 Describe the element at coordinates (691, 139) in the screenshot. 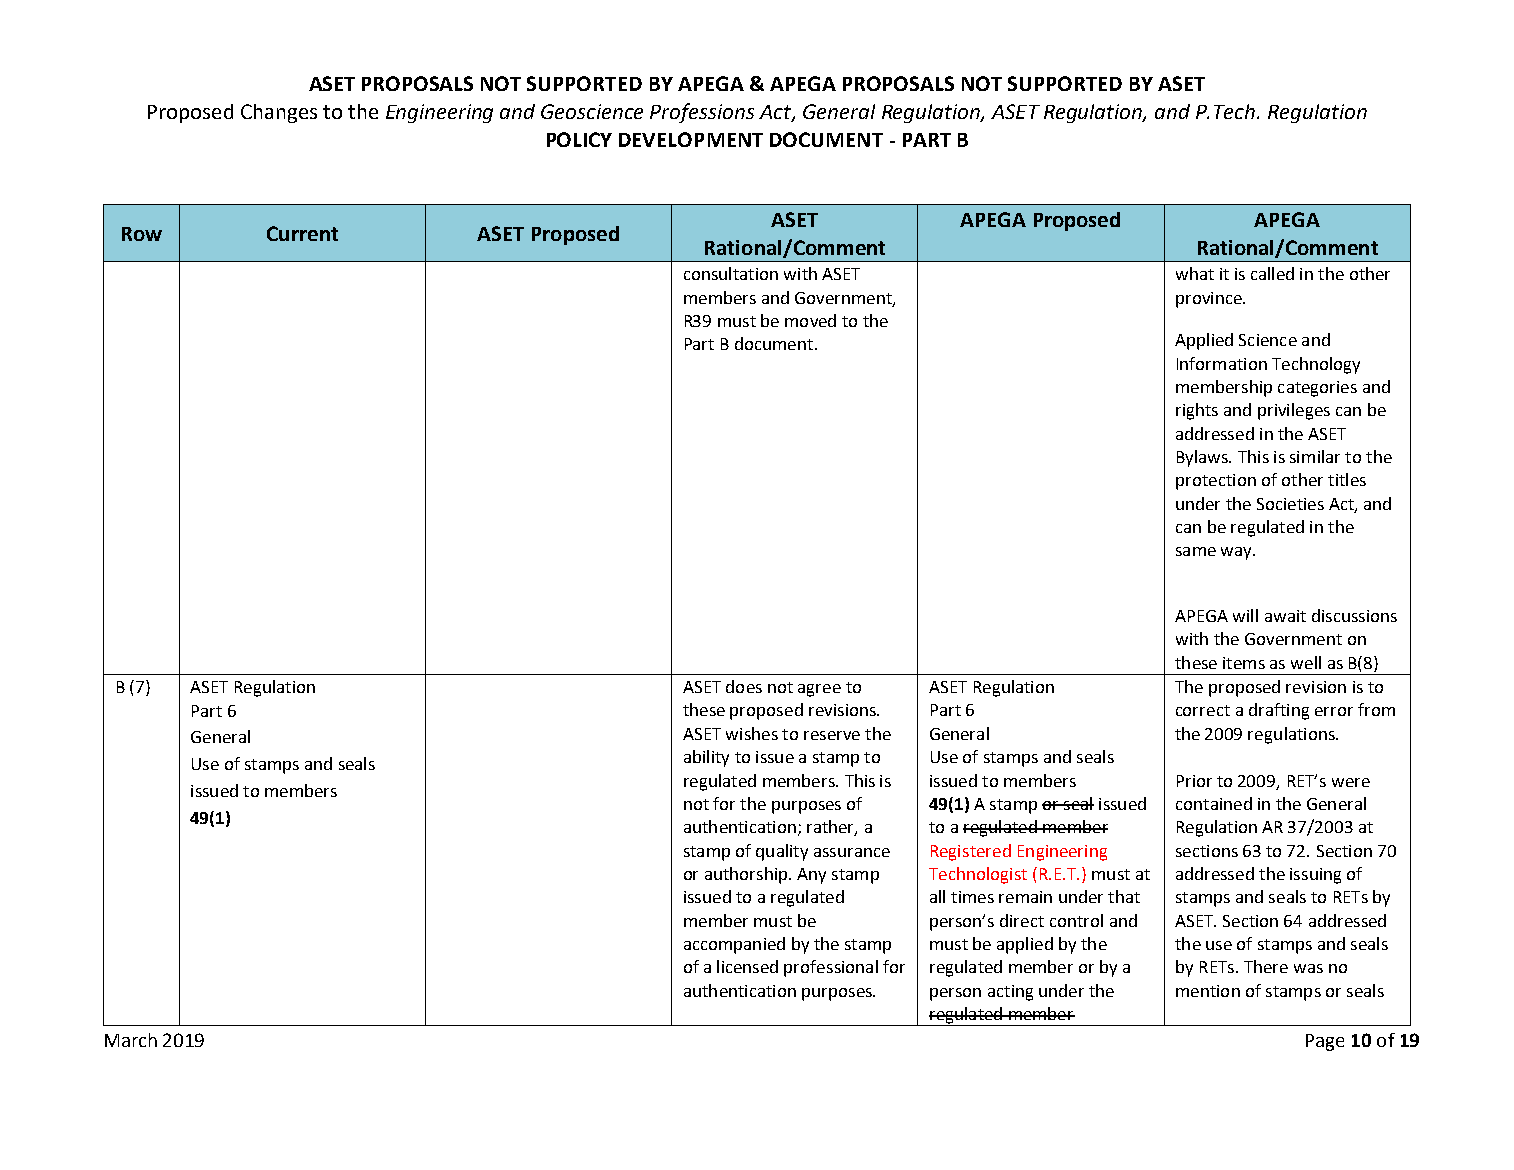

I see `DEVELOPMENT` at that location.
